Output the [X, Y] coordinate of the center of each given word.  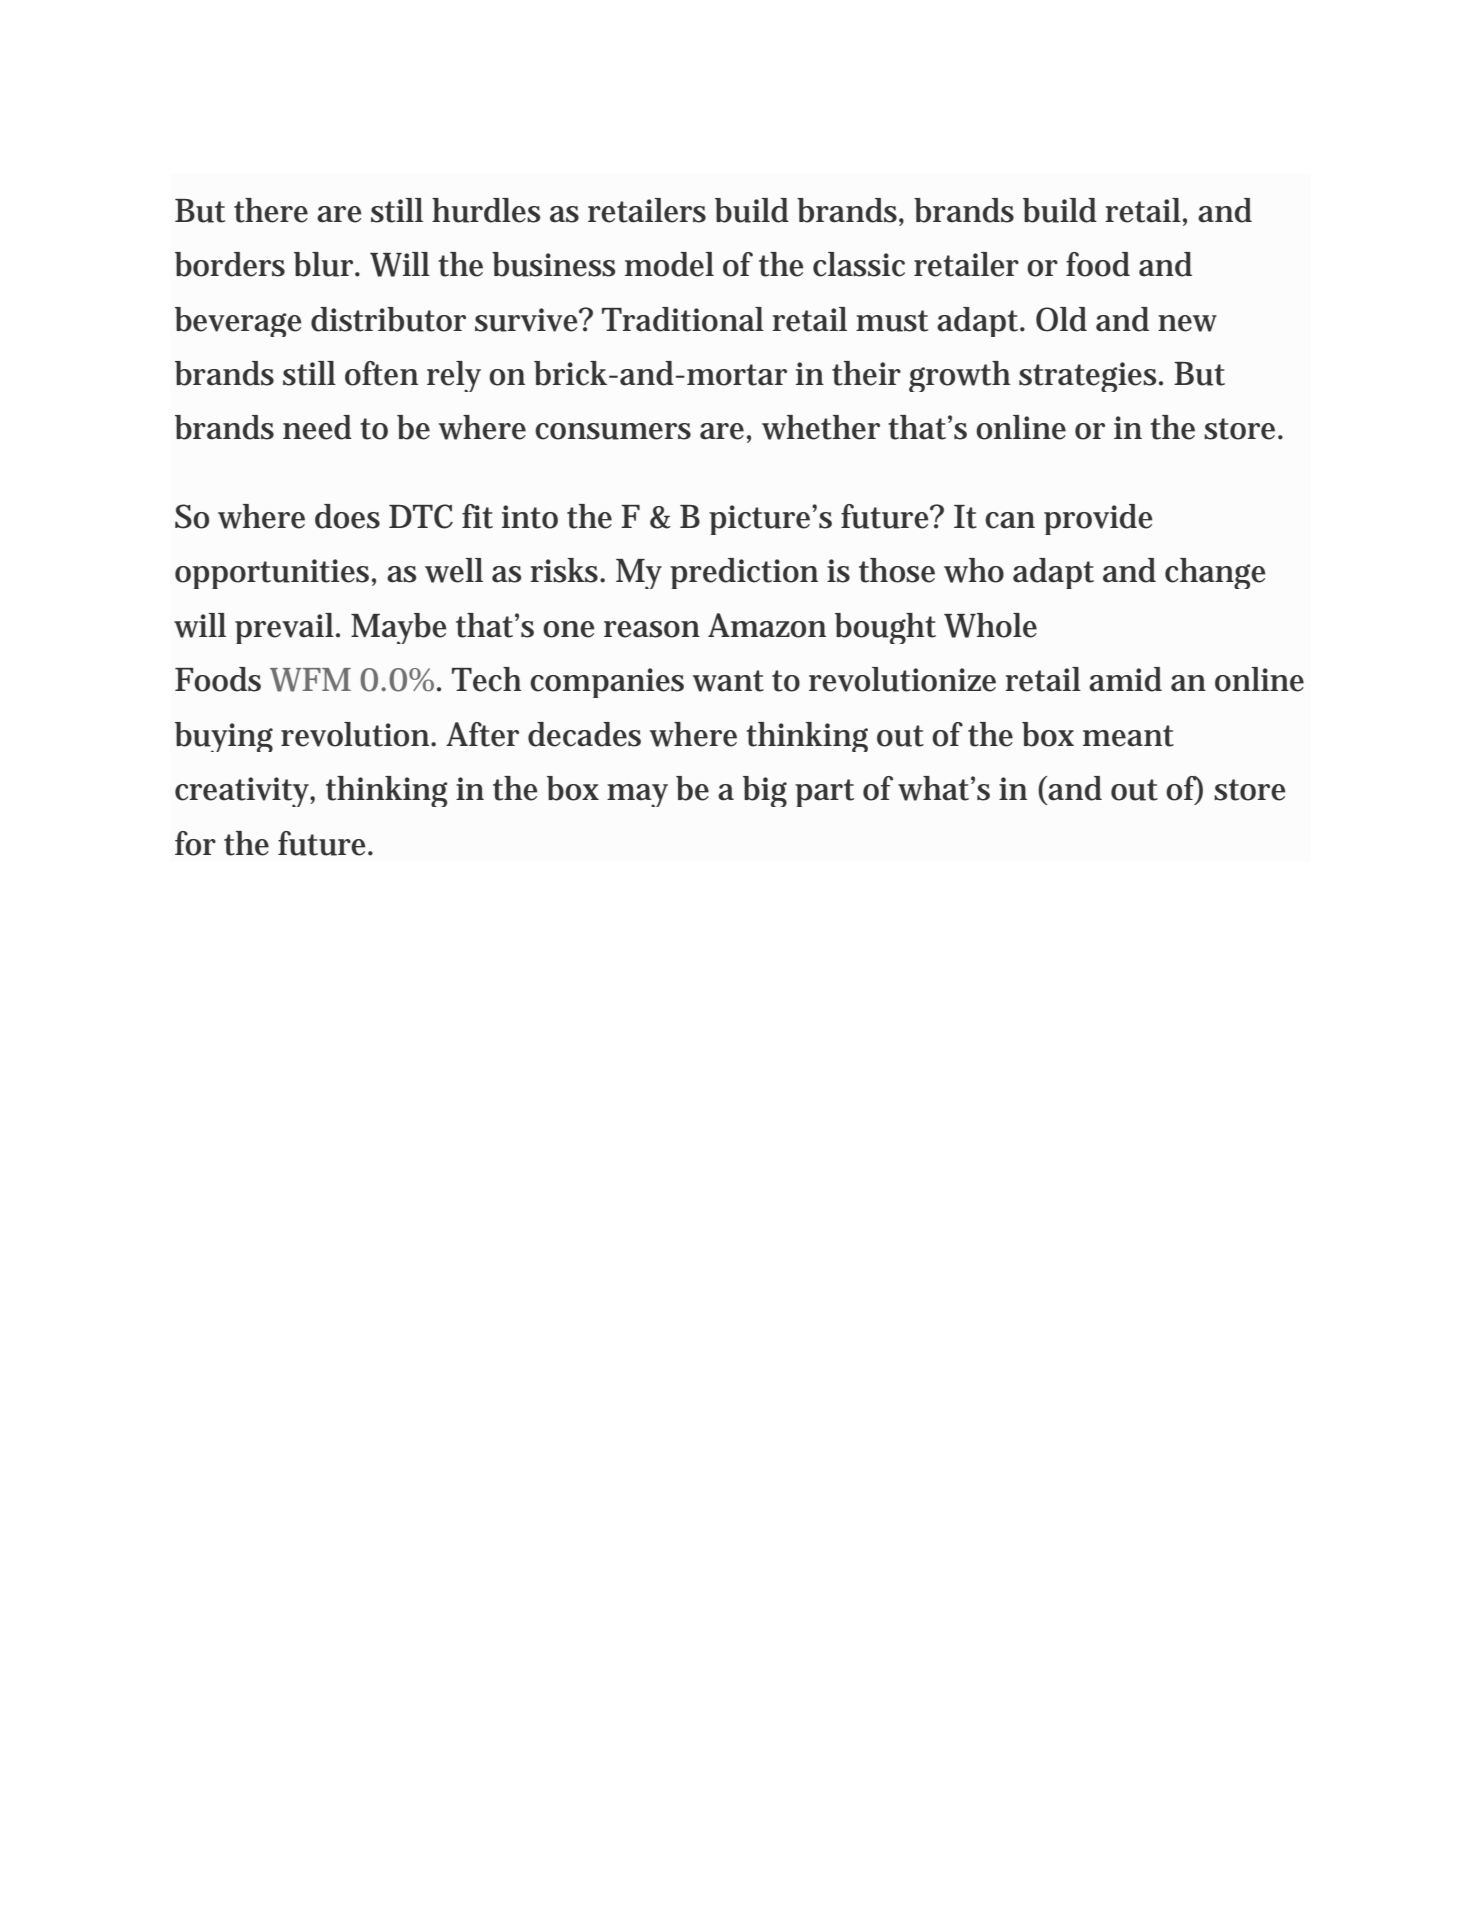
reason [652, 629]
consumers [613, 431]
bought [885, 628]
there [276, 210]
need [322, 427]
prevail [286, 628]
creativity [245, 792]
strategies [1091, 377]
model [669, 264]
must [892, 321]
